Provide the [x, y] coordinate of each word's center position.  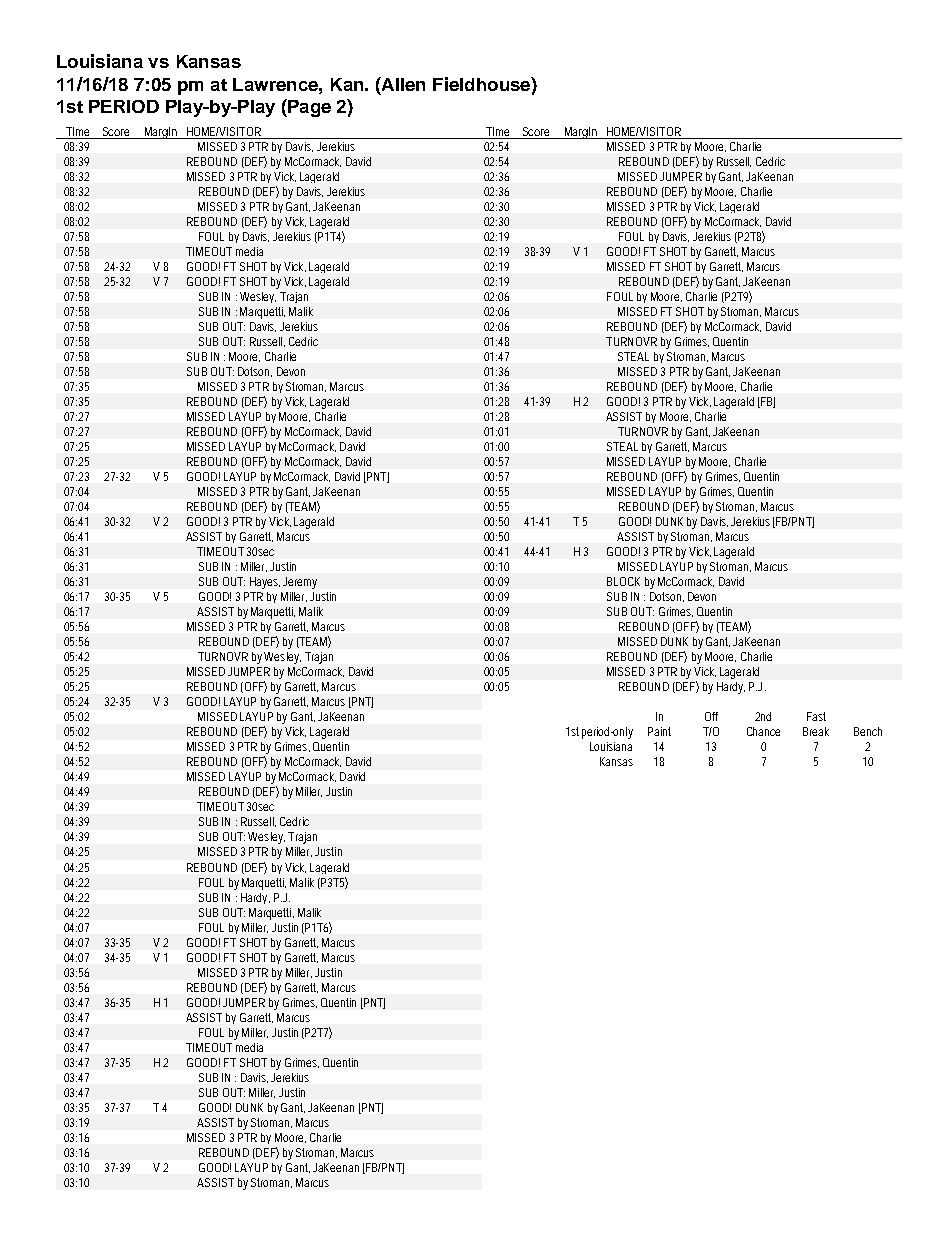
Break [816, 731]
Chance [763, 731]
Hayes [265, 583]
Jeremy [300, 583]
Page [308, 108]
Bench [868, 731]
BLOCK [623, 581]
